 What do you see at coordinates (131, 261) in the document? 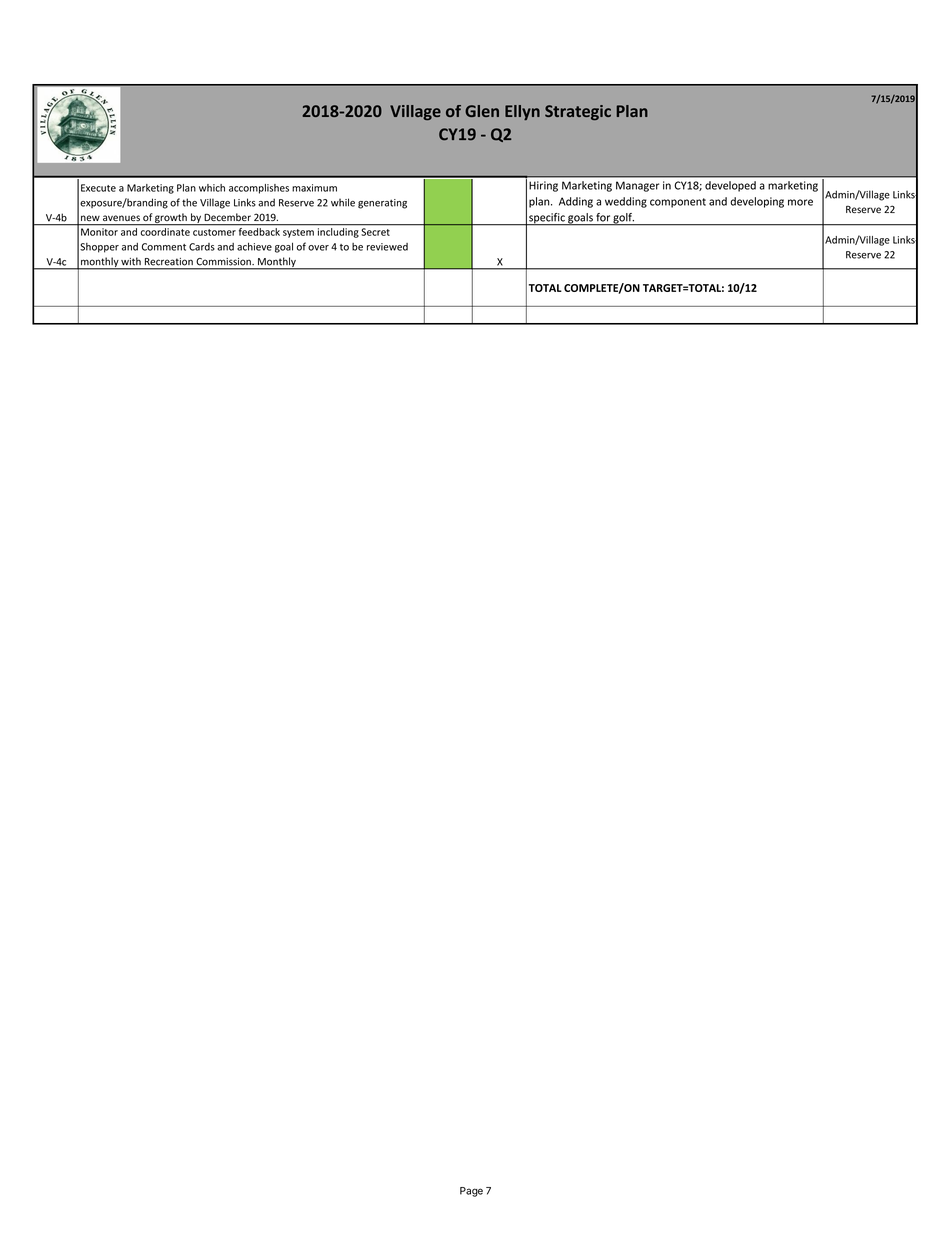
I see `with` at bounding box center [131, 261].
